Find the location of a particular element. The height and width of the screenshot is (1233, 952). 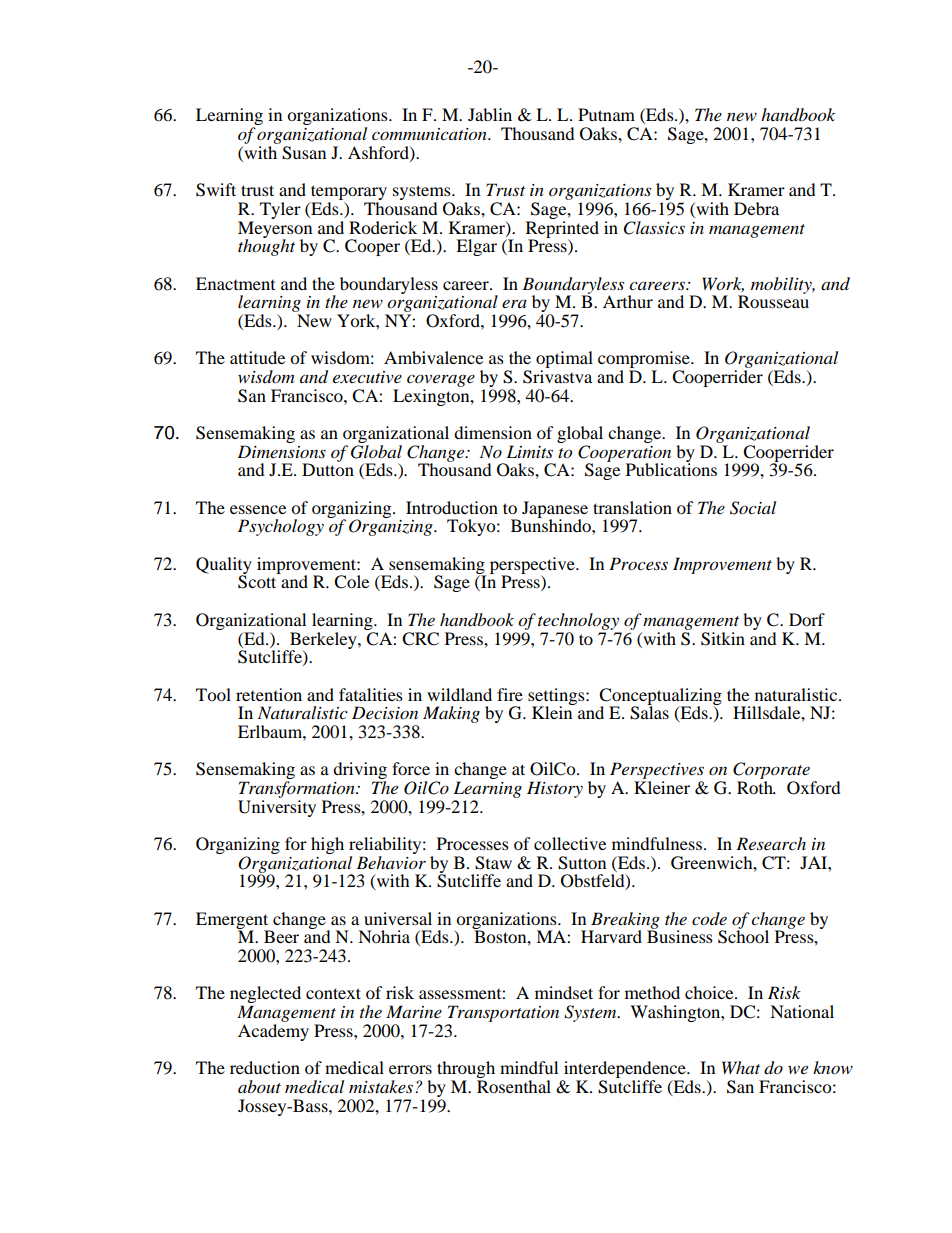

Dutton is located at coordinates (328, 469).
